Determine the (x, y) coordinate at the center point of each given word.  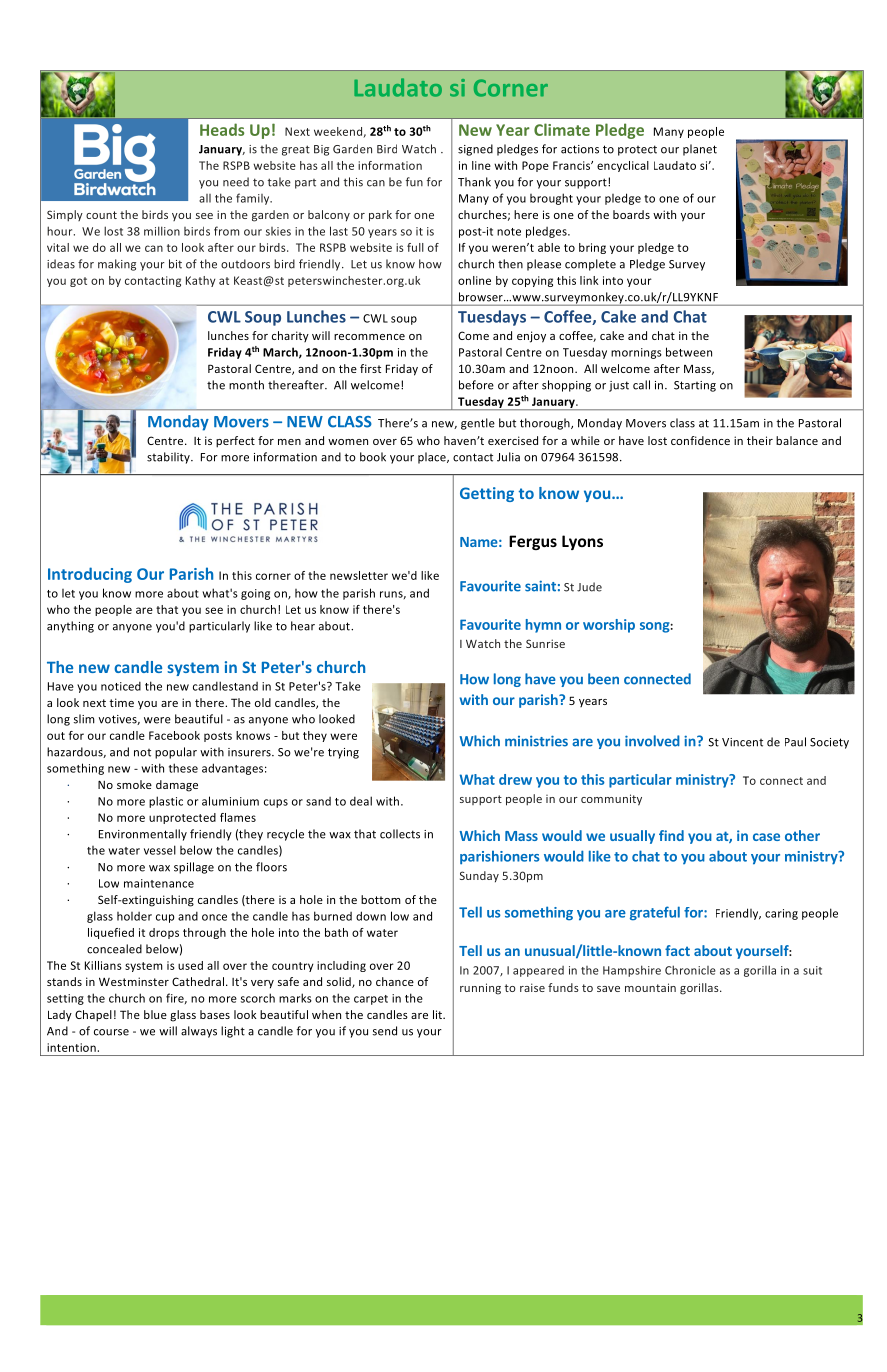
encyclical (623, 166)
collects (400, 834)
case (766, 837)
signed (475, 150)
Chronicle (690, 970)
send (385, 1031)
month (246, 385)
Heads (222, 129)
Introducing (90, 575)
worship (609, 626)
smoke (134, 784)
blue (155, 1014)
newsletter (359, 575)
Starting (695, 386)
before (476, 385)
